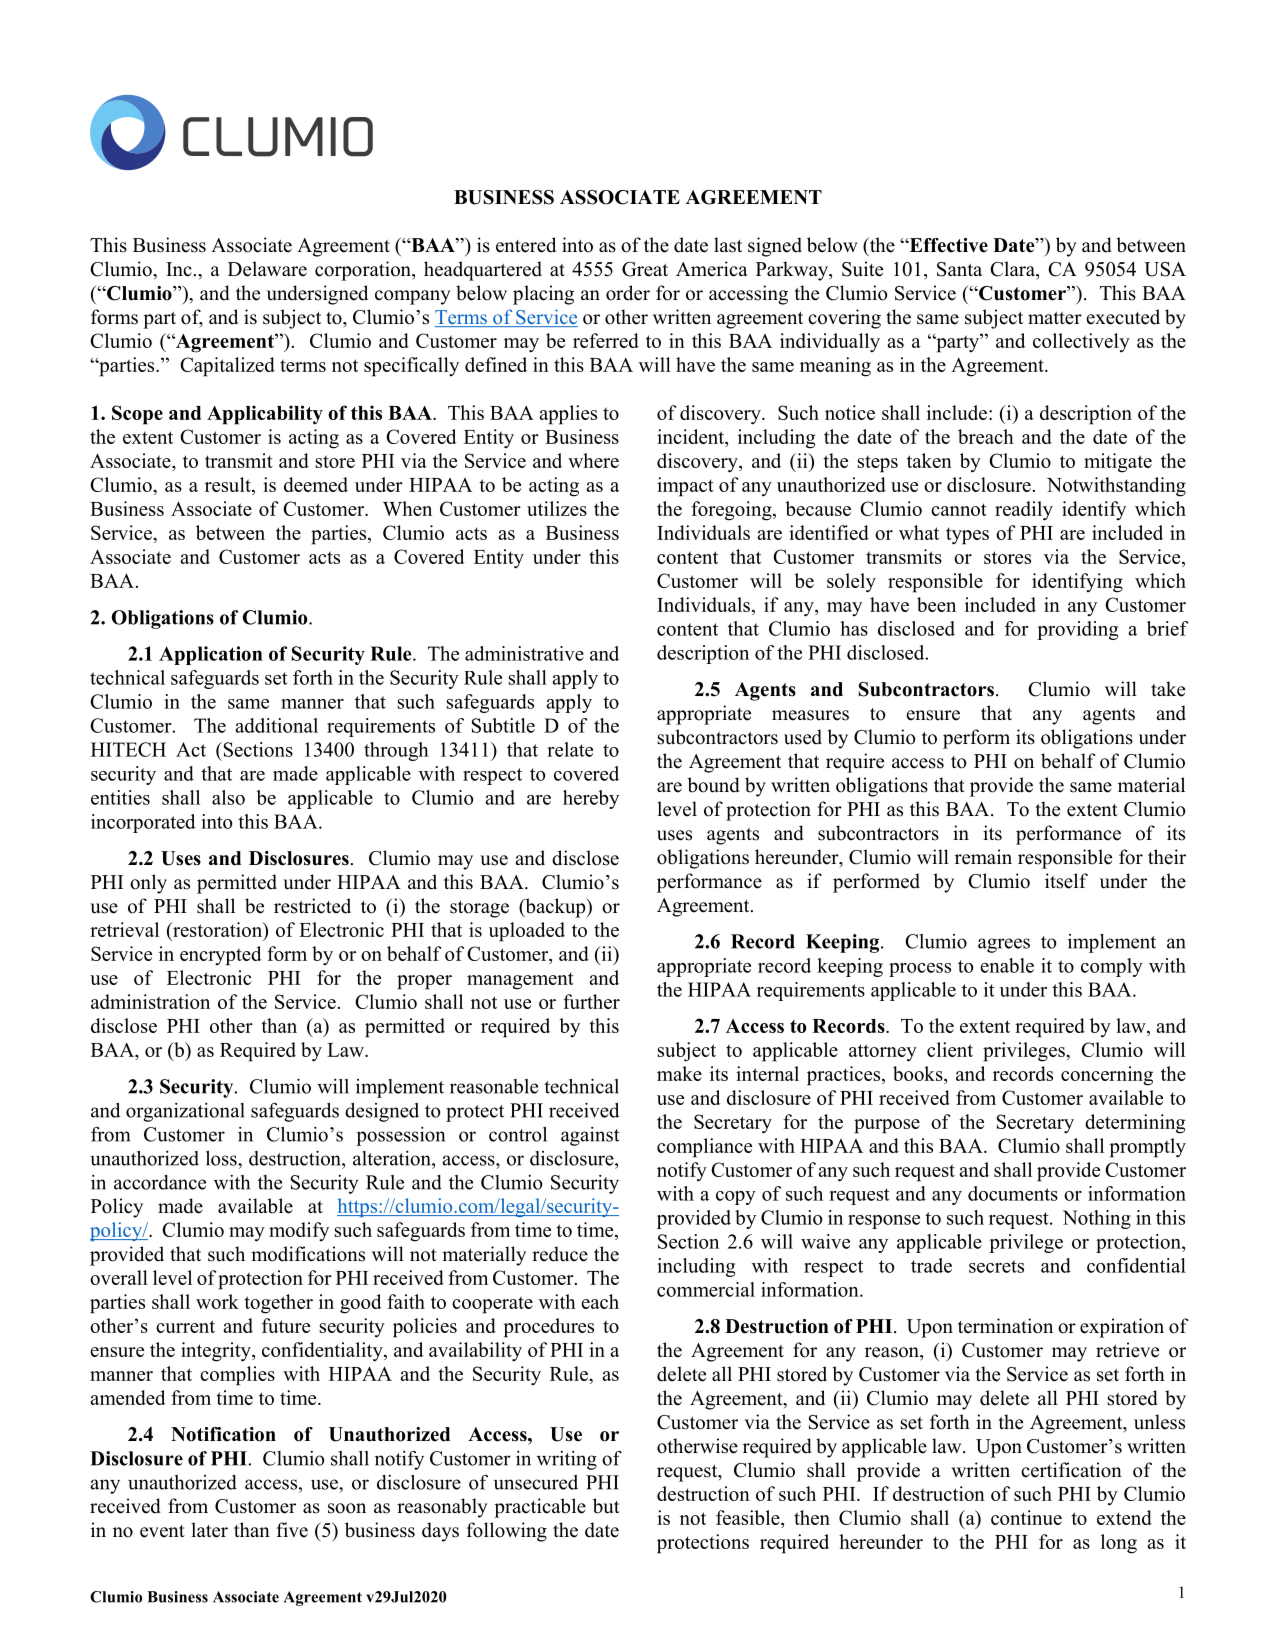  I want to click on order, so click(628, 293).
